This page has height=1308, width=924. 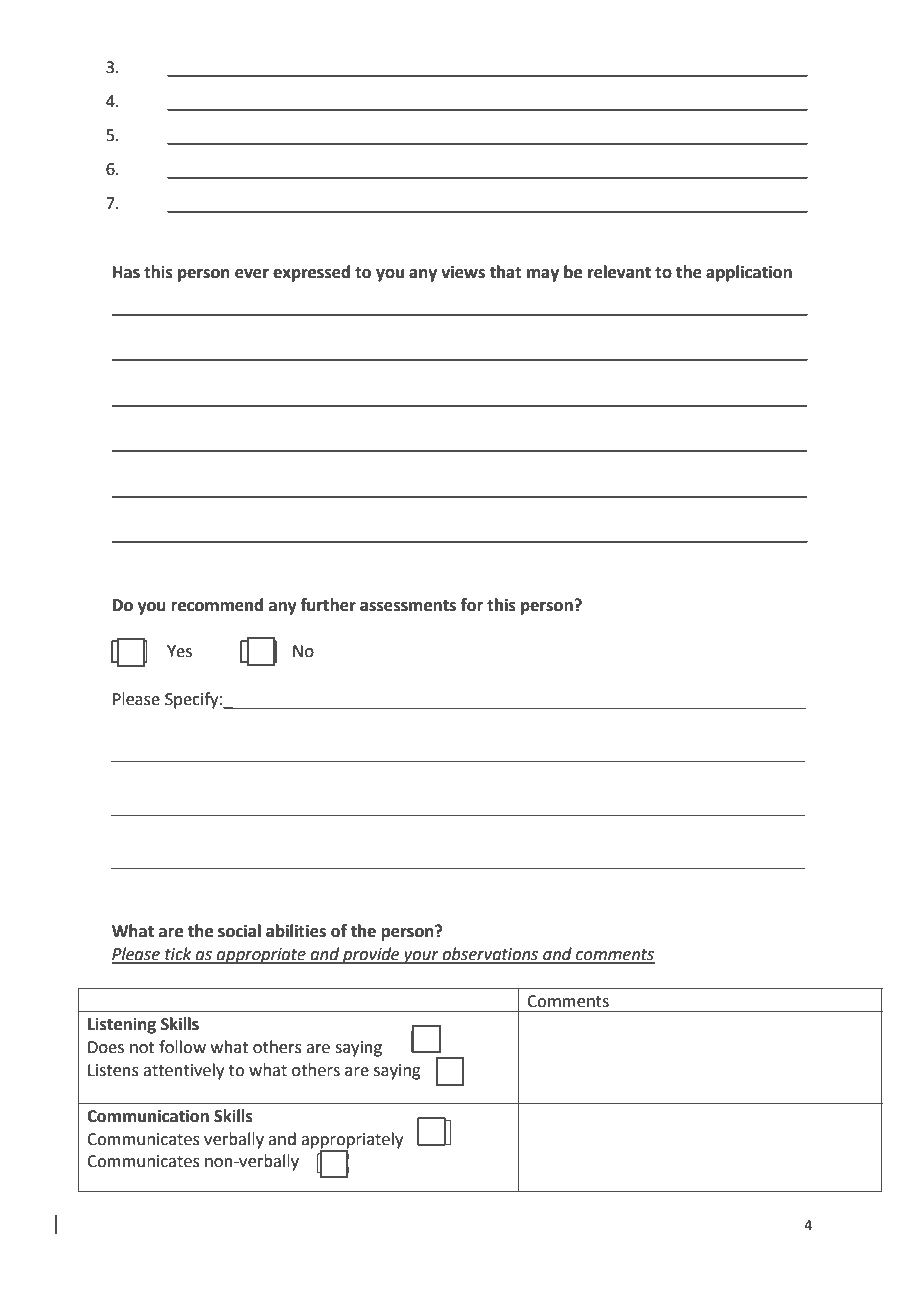 What do you see at coordinates (408, 606) in the page?
I see `assessments` at bounding box center [408, 606].
